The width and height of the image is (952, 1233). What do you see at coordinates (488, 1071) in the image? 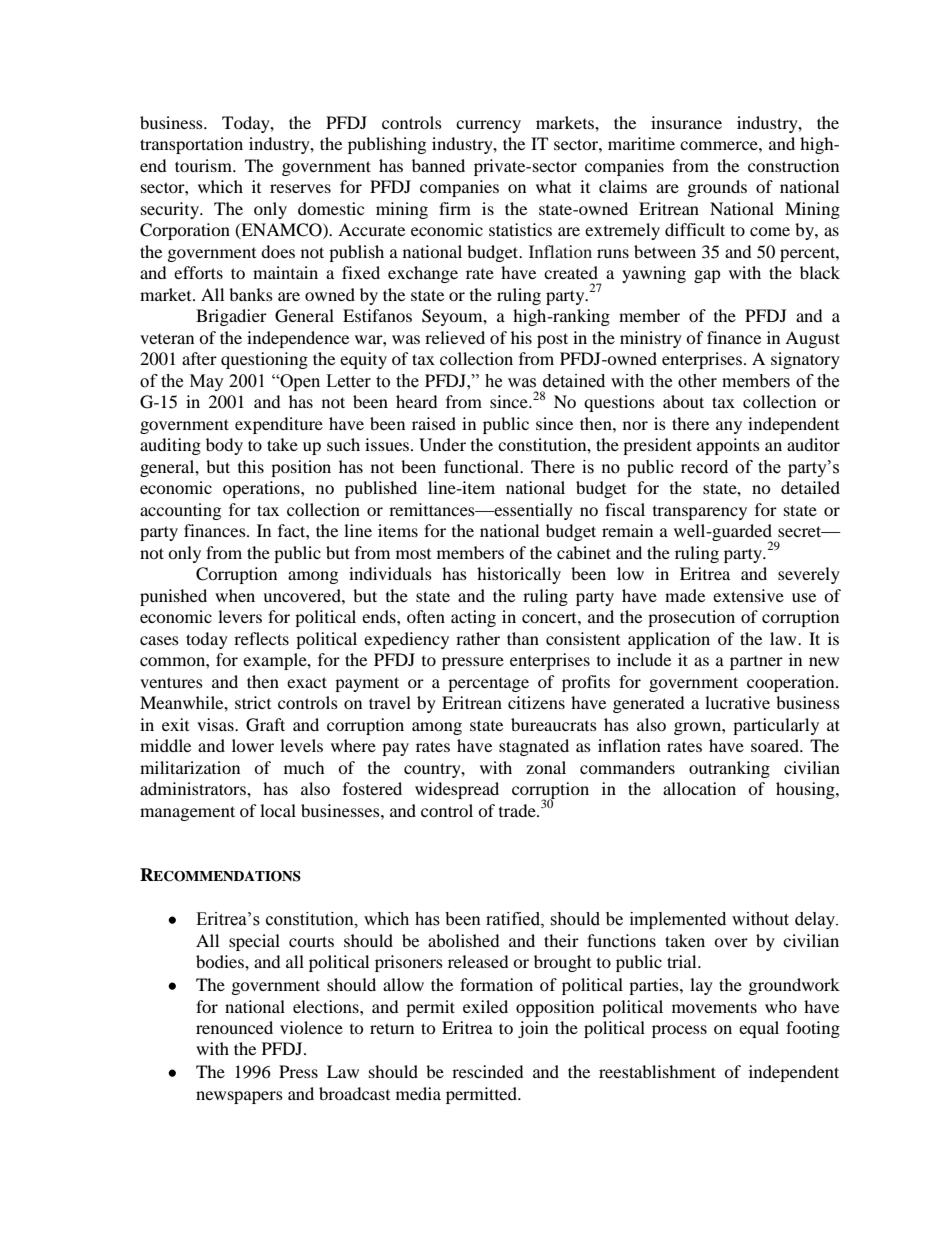
I see `rescinded` at bounding box center [488, 1071].
